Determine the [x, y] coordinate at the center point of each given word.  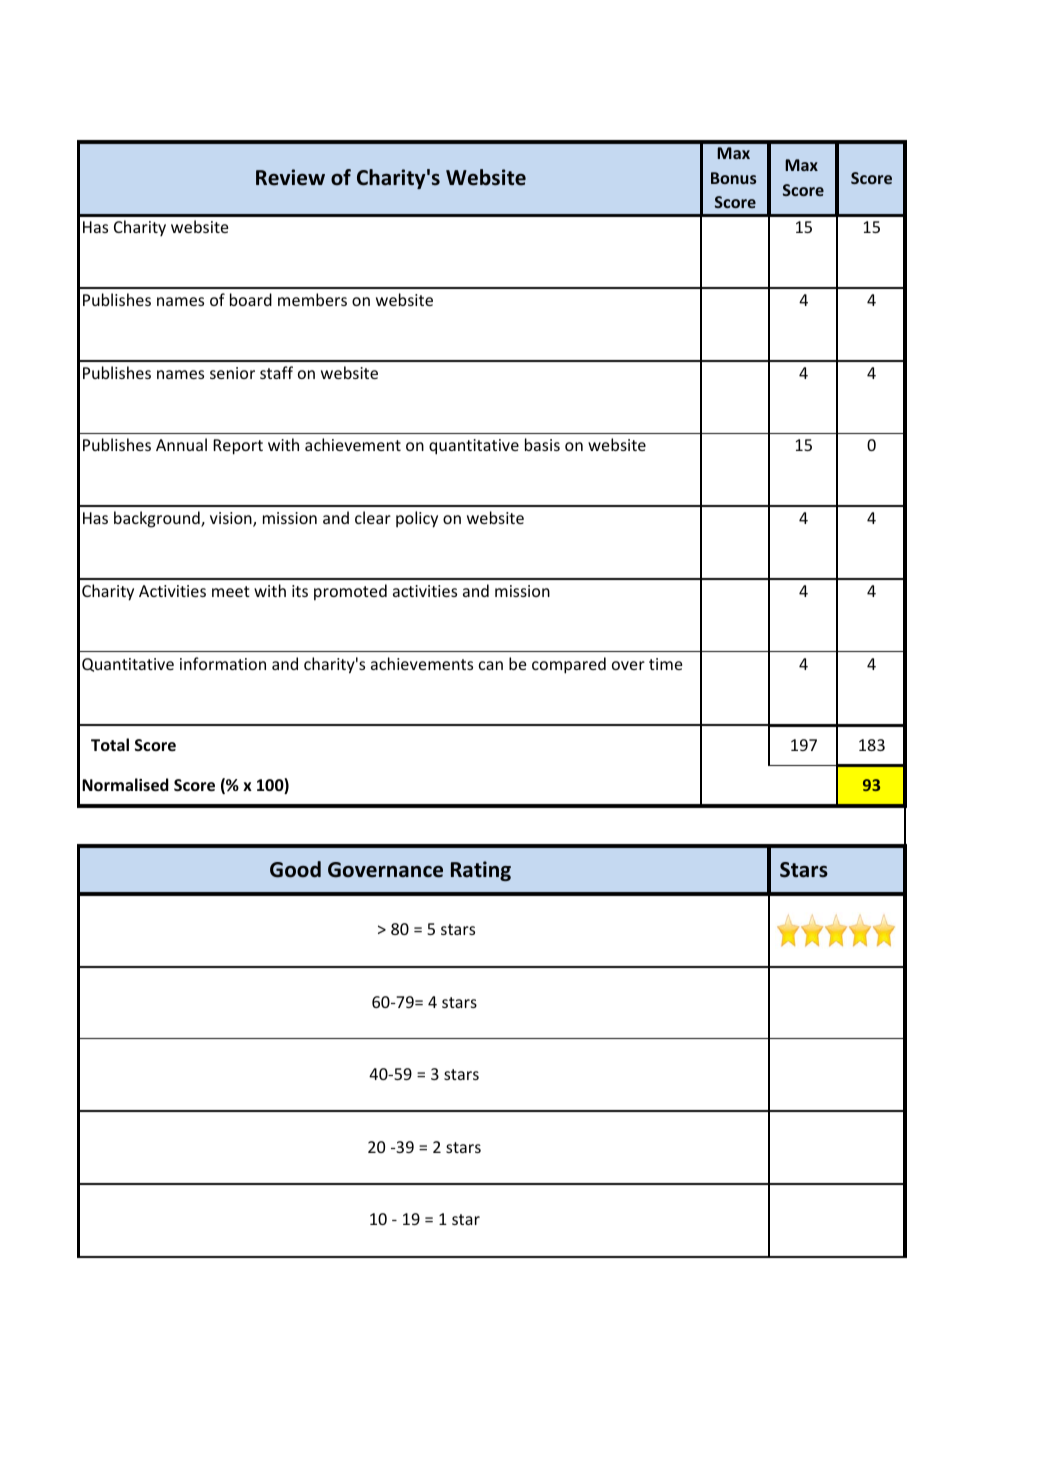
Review [290, 177]
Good [295, 869]
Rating [481, 871]
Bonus [733, 178]
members [312, 299]
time [665, 664]
